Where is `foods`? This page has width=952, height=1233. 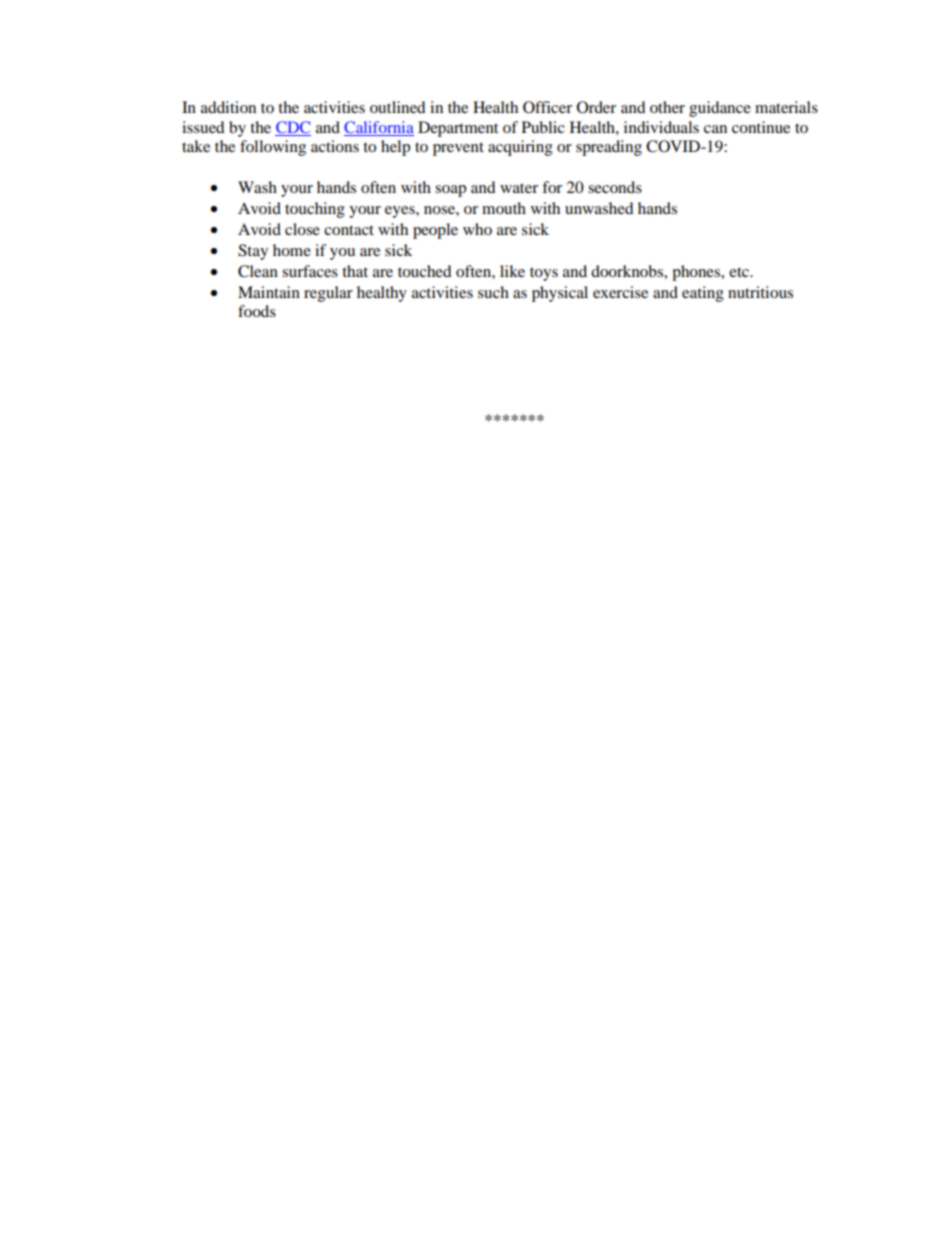 foods is located at coordinates (257, 311).
